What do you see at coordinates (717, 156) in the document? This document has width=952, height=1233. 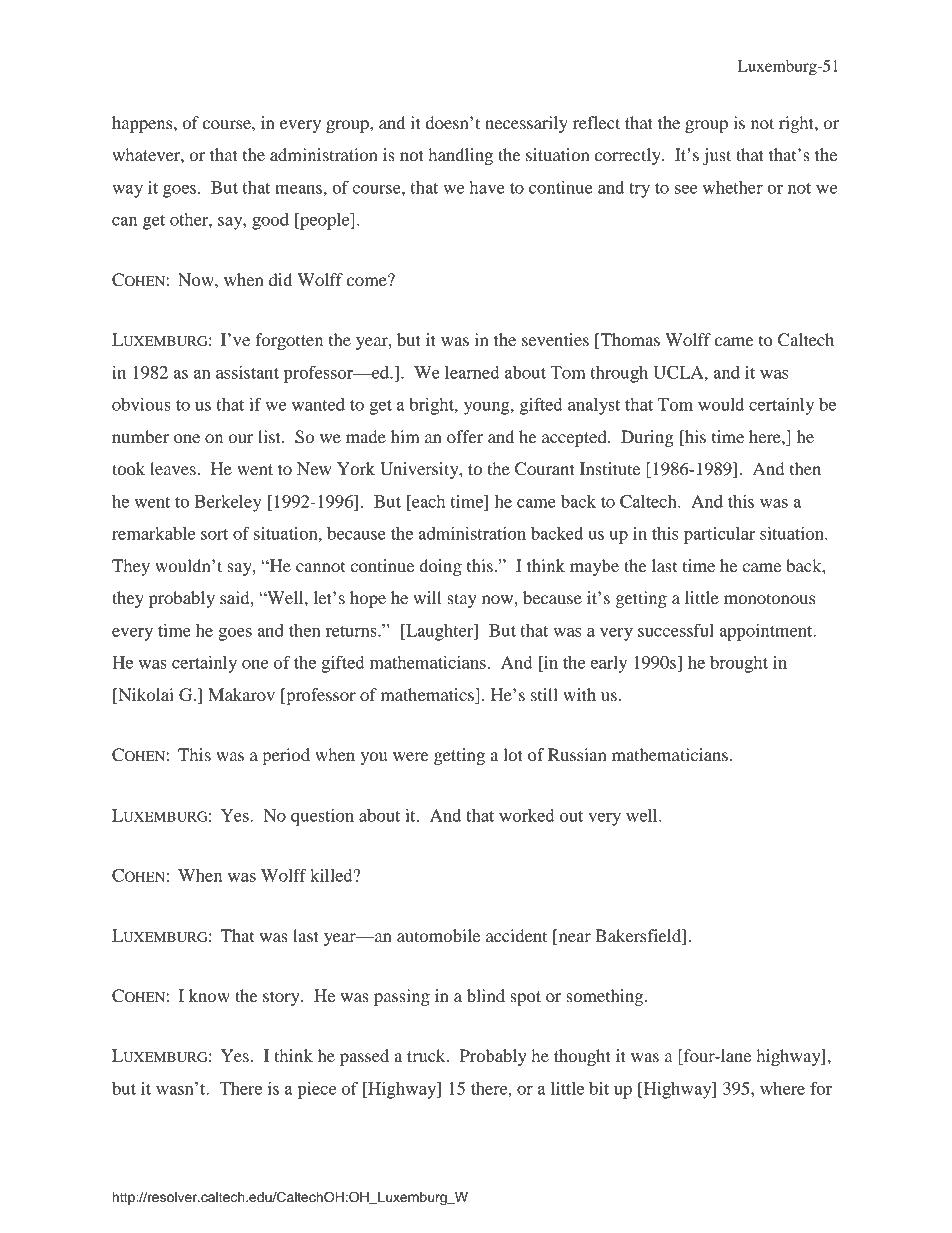 I see `just` at bounding box center [717, 156].
